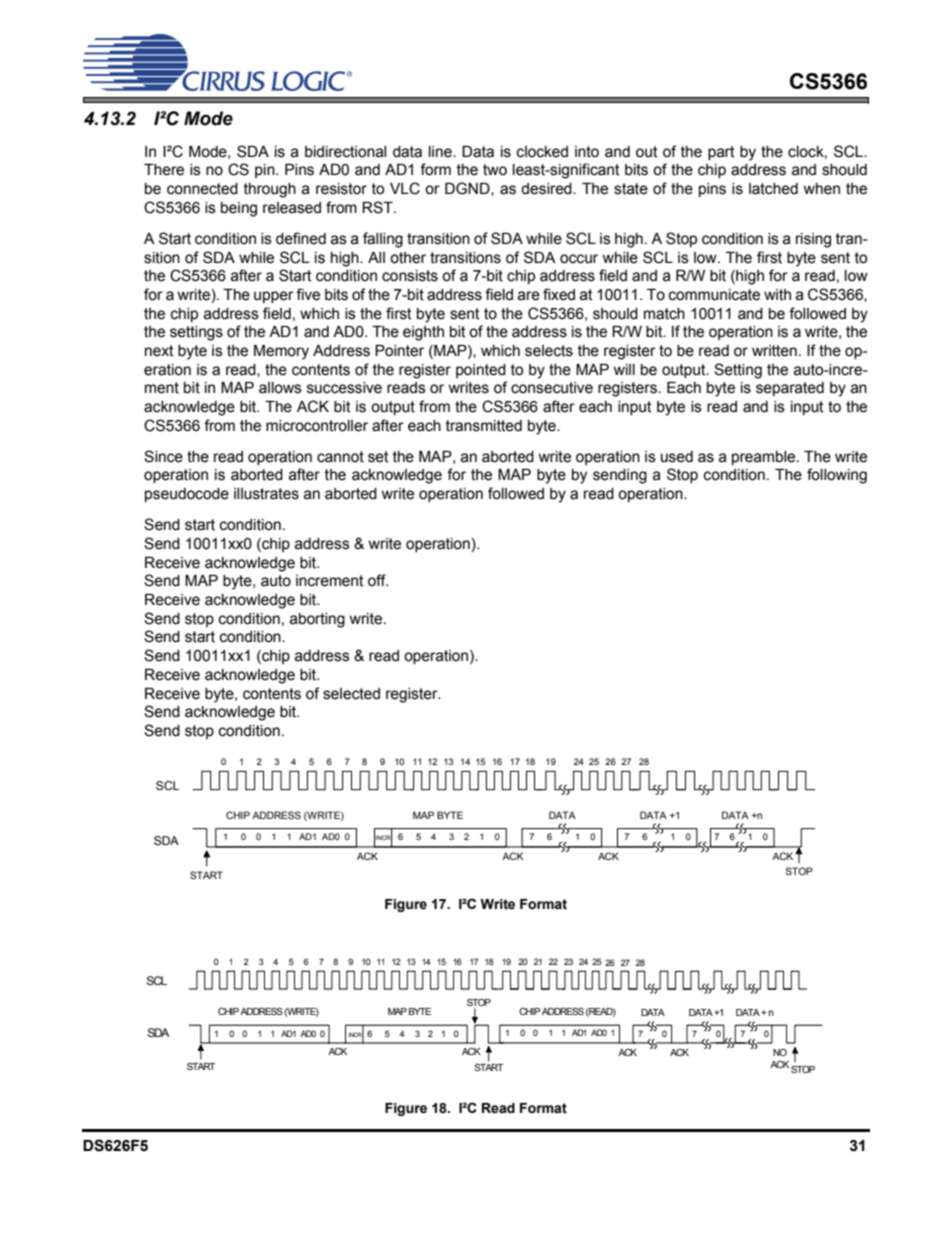 This screenshot has height=1233, width=952. What do you see at coordinates (529, 296) in the screenshot?
I see `are` at bounding box center [529, 296].
